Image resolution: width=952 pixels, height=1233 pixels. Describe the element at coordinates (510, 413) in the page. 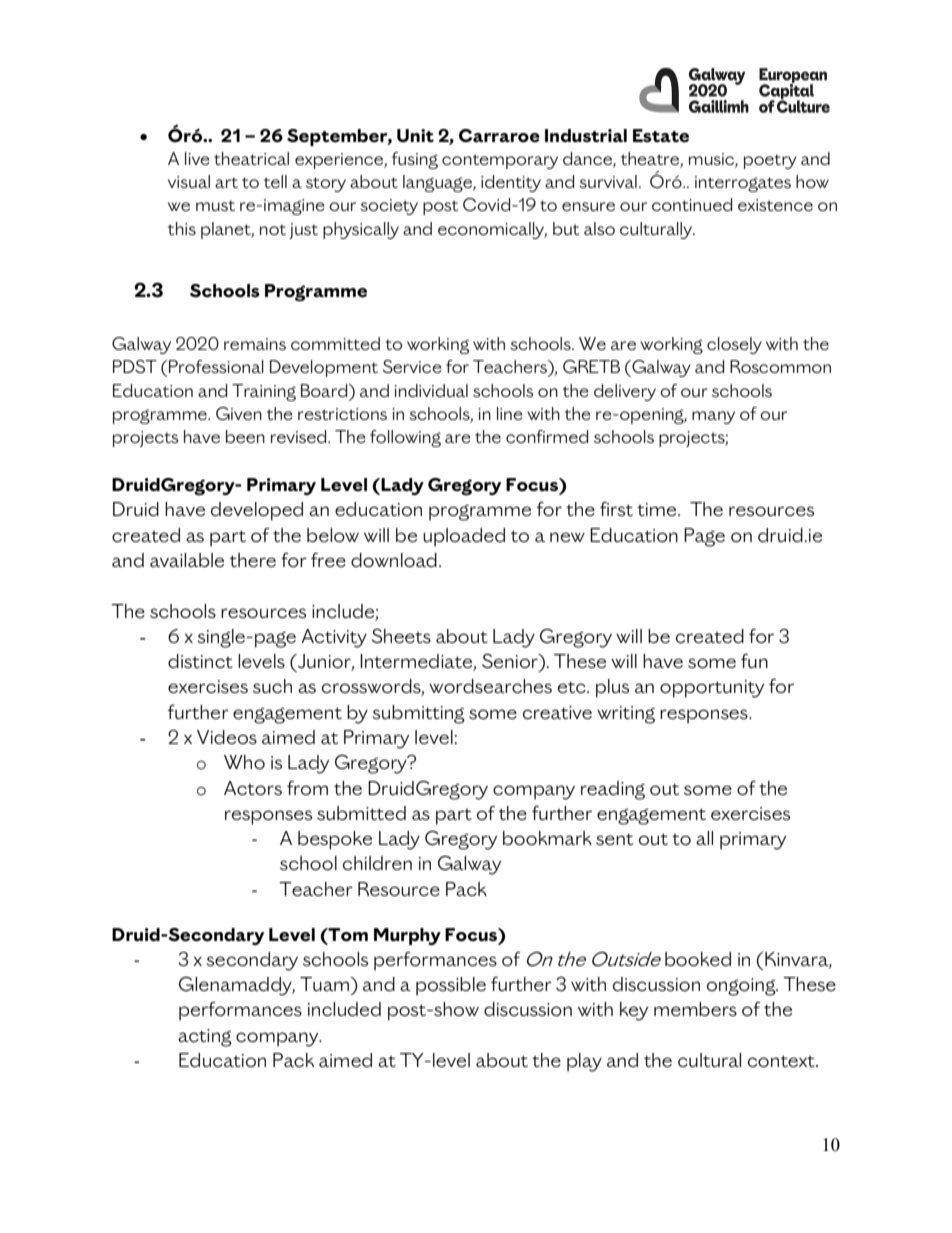

I see `line` at that location.
